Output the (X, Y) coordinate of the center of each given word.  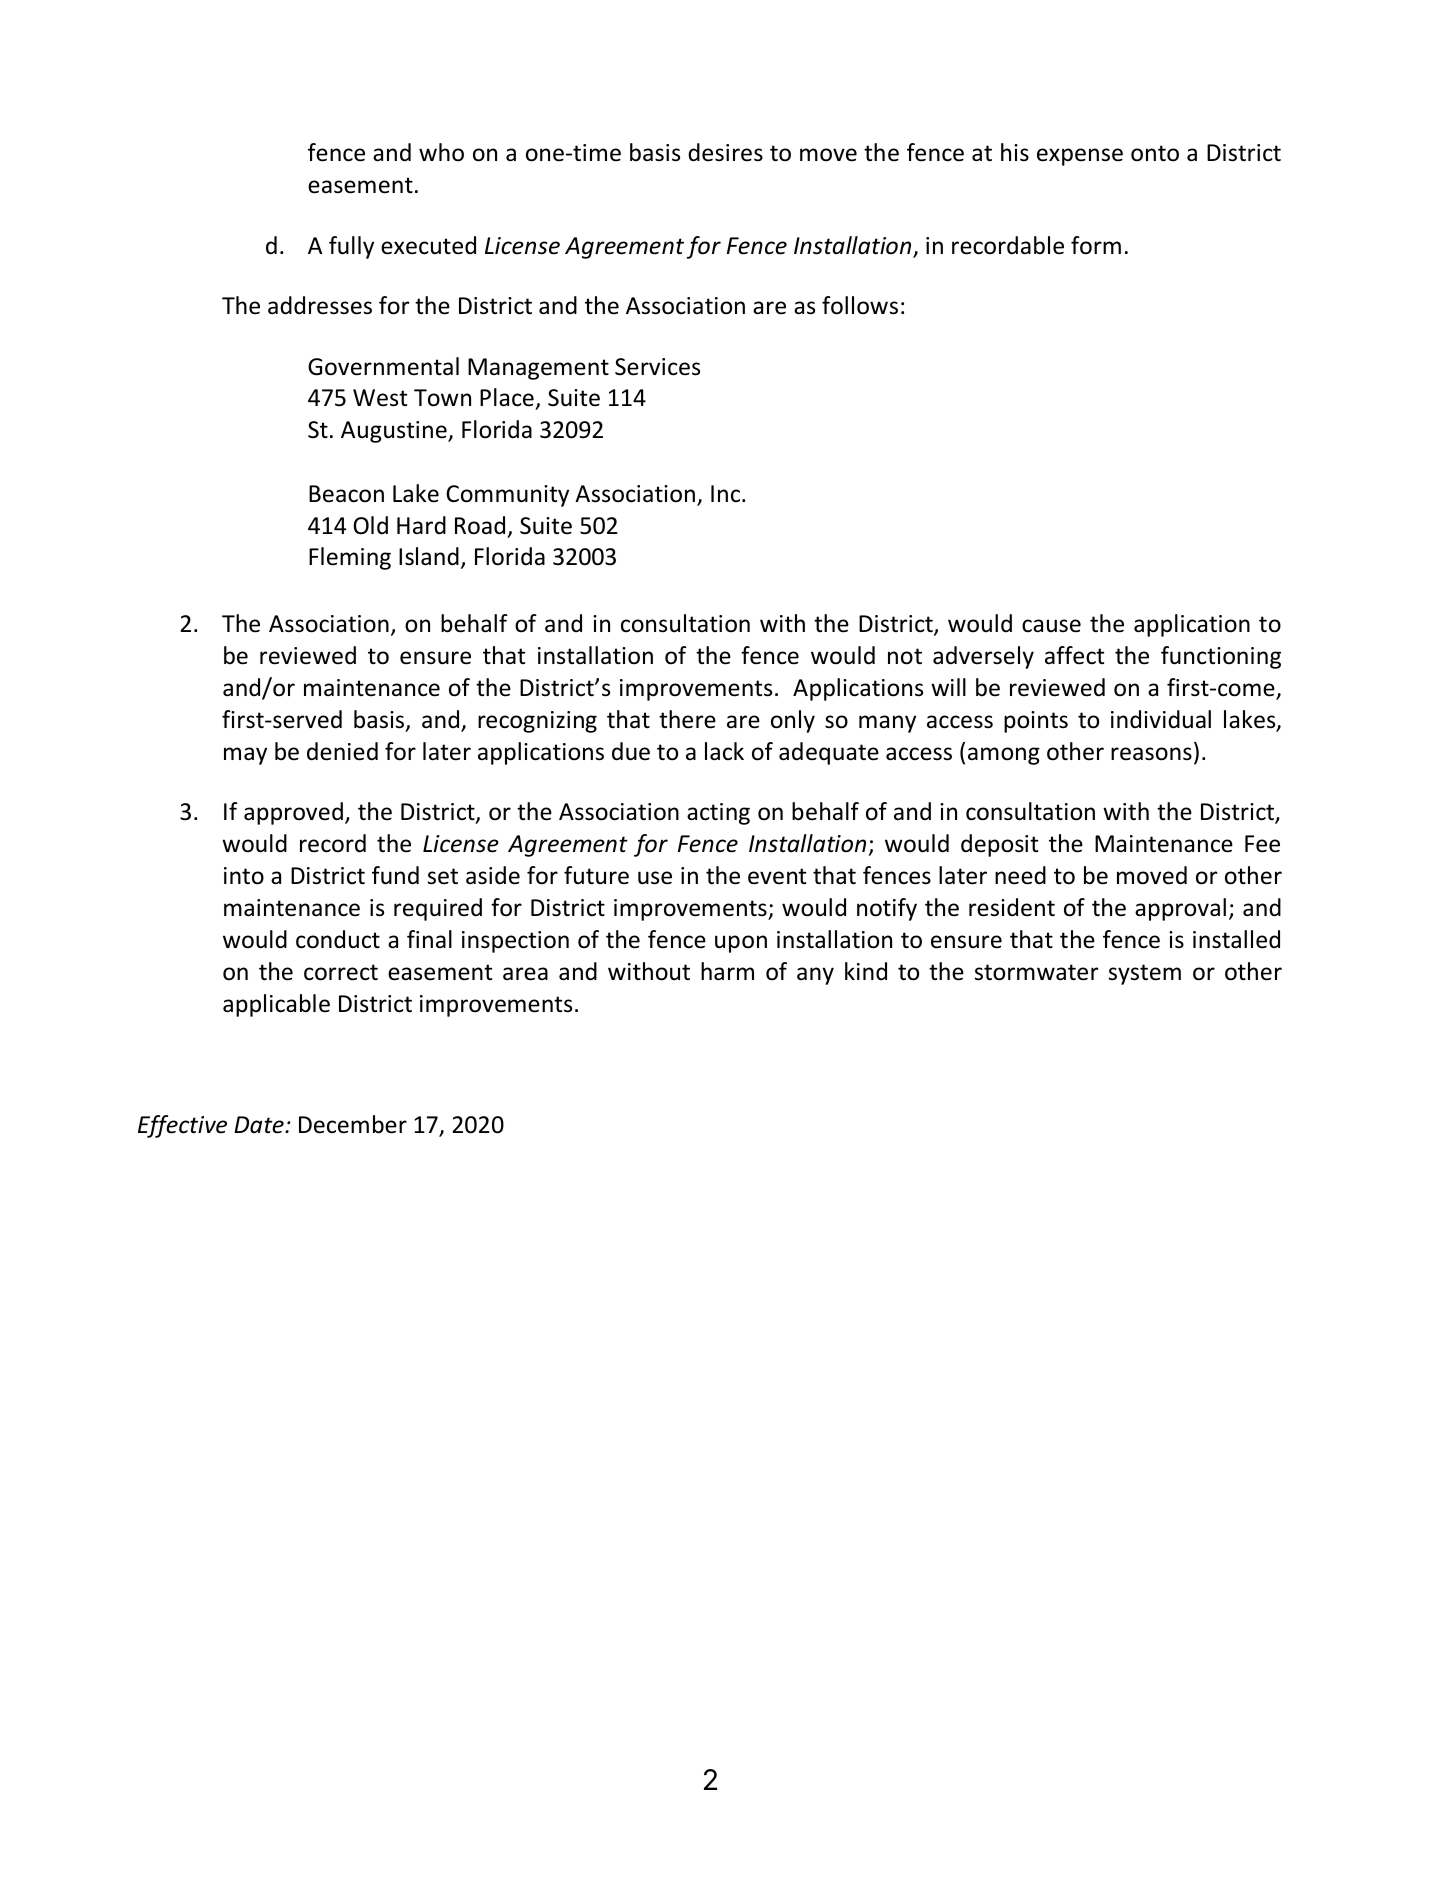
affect (1074, 655)
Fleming (350, 558)
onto (1155, 153)
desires (725, 152)
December (353, 1124)
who (441, 152)
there (687, 719)
